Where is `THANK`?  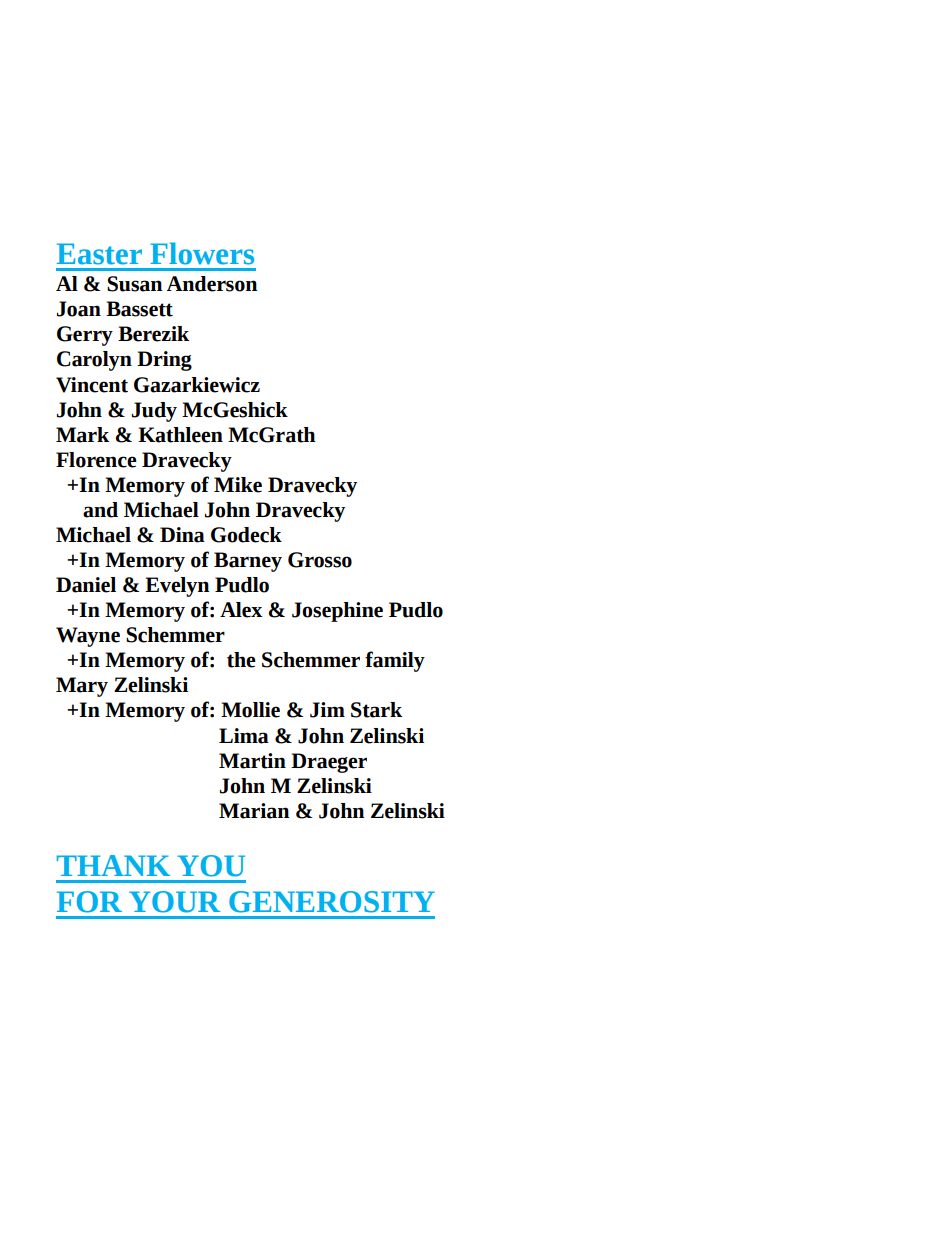 THANK is located at coordinates (113, 865).
